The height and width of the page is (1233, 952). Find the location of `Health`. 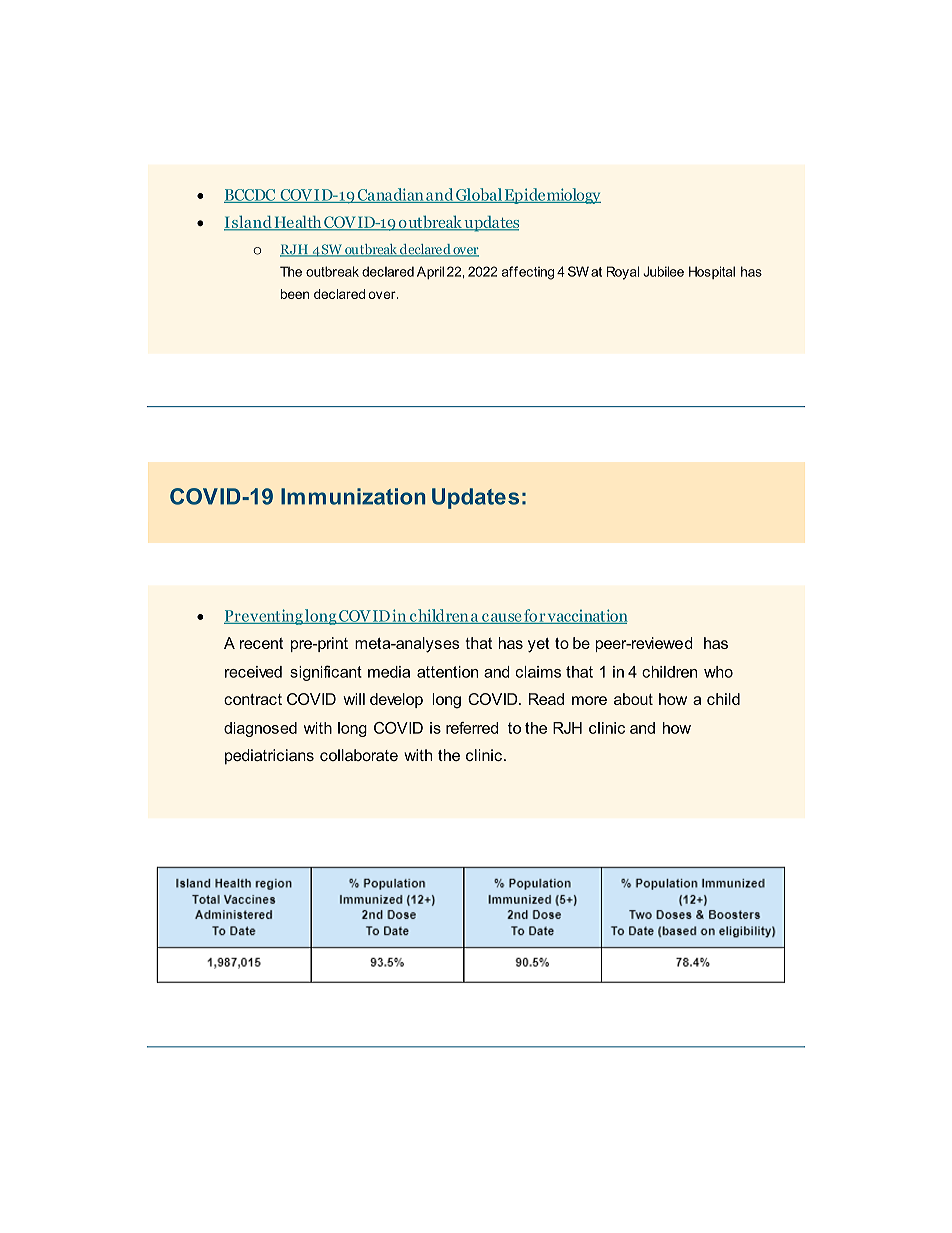

Health is located at coordinates (298, 223).
